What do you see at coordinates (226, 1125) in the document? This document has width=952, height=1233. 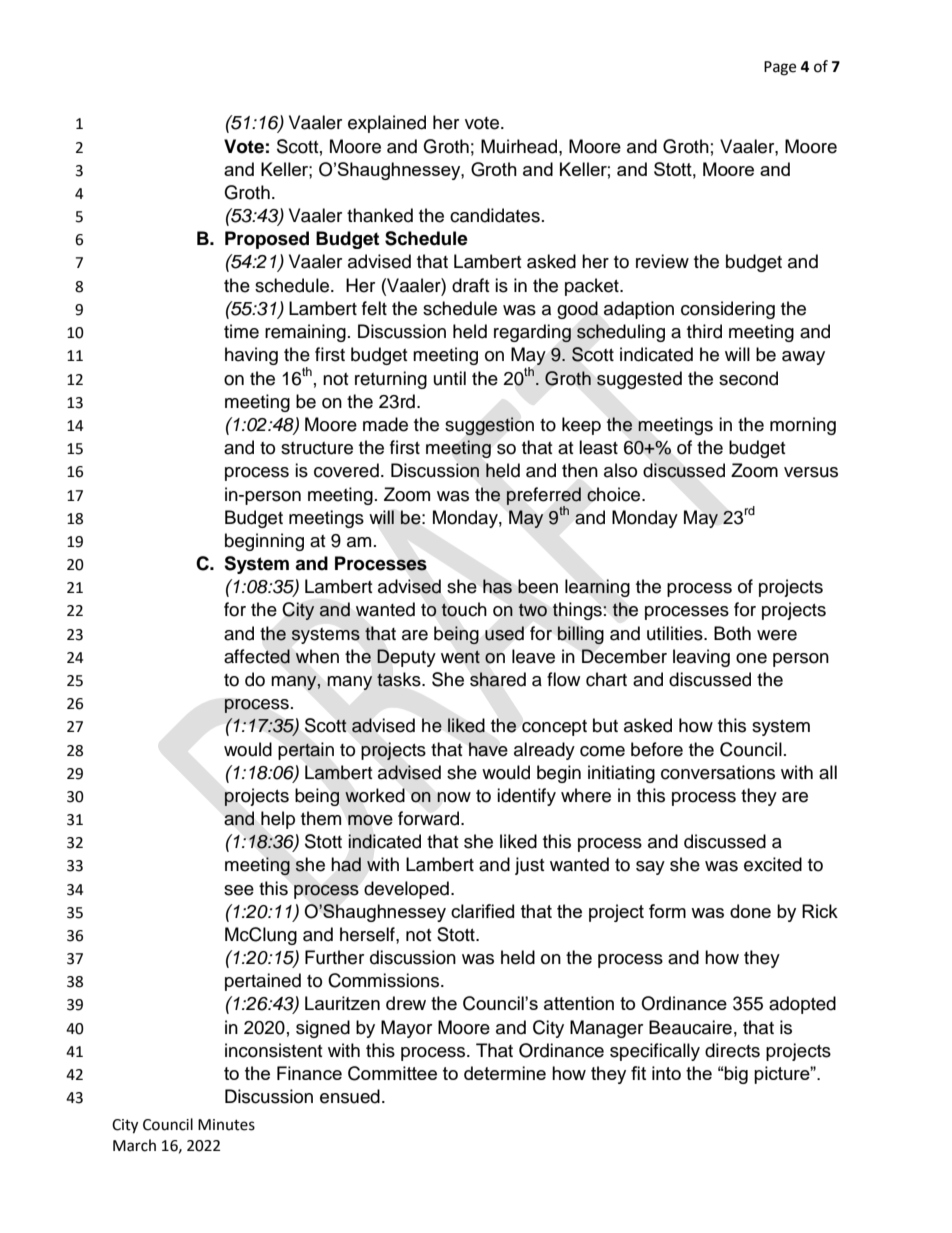 I see `Minutes` at bounding box center [226, 1125].
